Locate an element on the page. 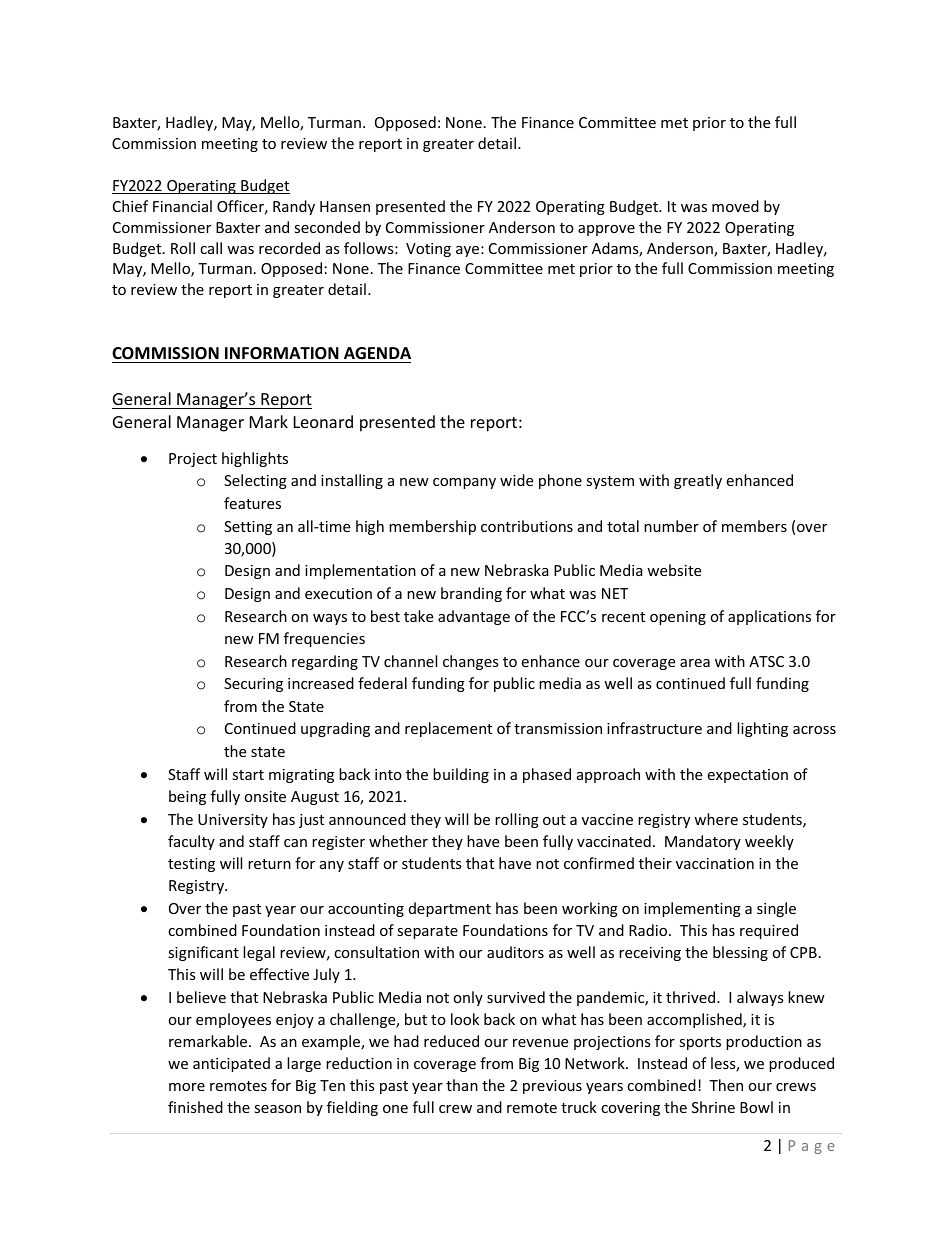 This document has width=952, height=1233. more is located at coordinates (187, 1087).
